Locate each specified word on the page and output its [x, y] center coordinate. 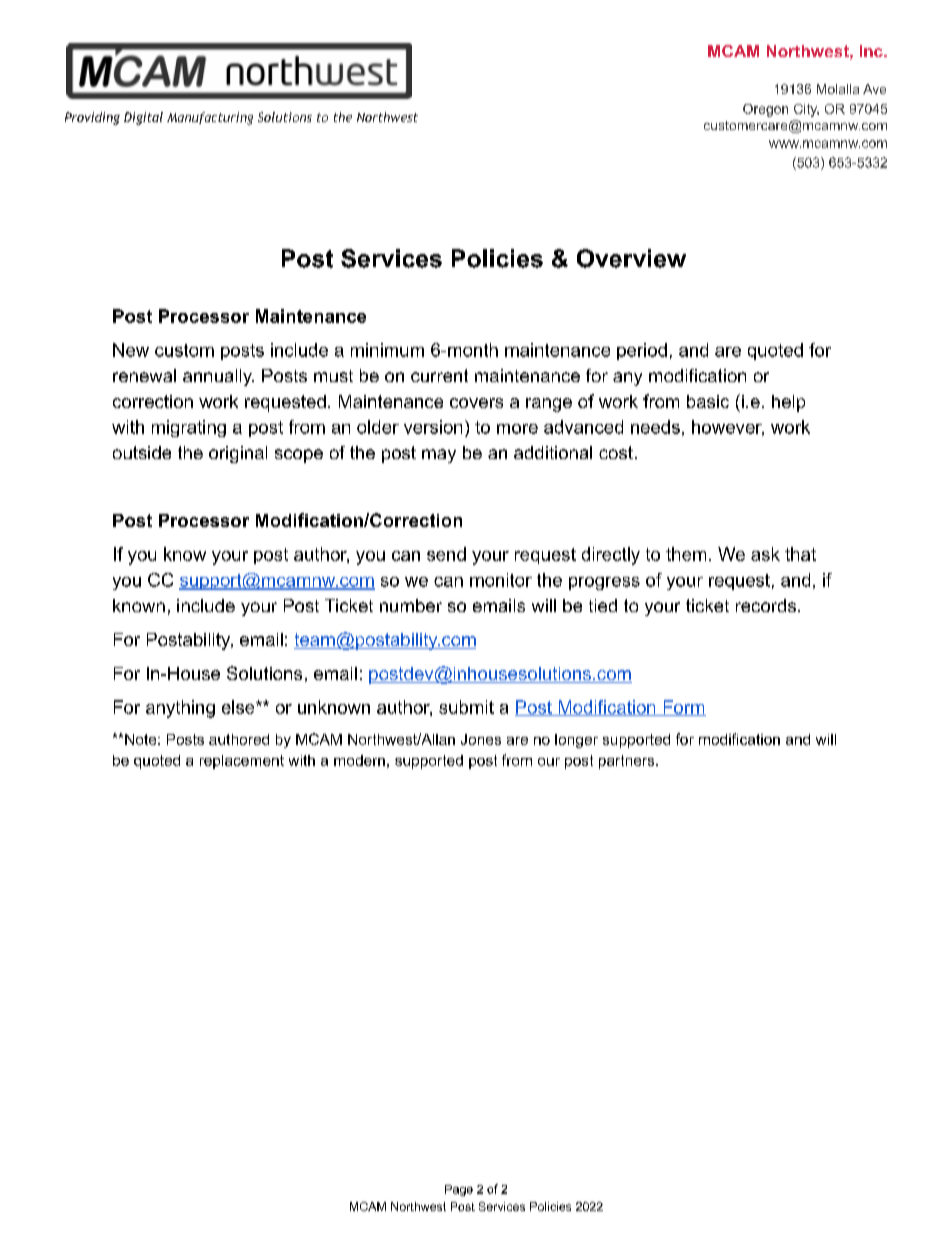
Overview [631, 258]
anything [180, 709]
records [766, 605]
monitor [501, 580]
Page [459, 1190]
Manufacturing [210, 118]
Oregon [765, 110]
